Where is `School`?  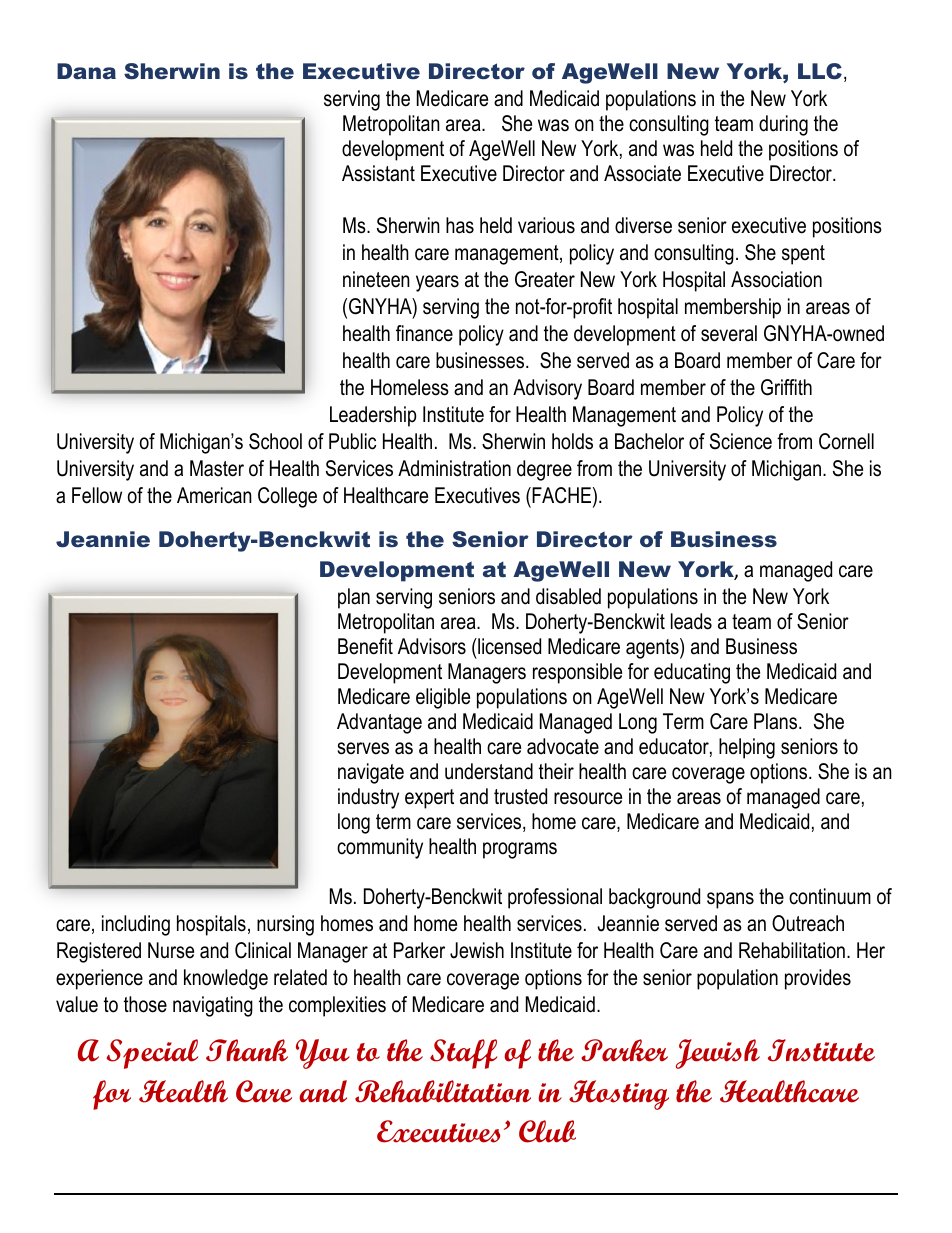 School is located at coordinates (275, 441).
